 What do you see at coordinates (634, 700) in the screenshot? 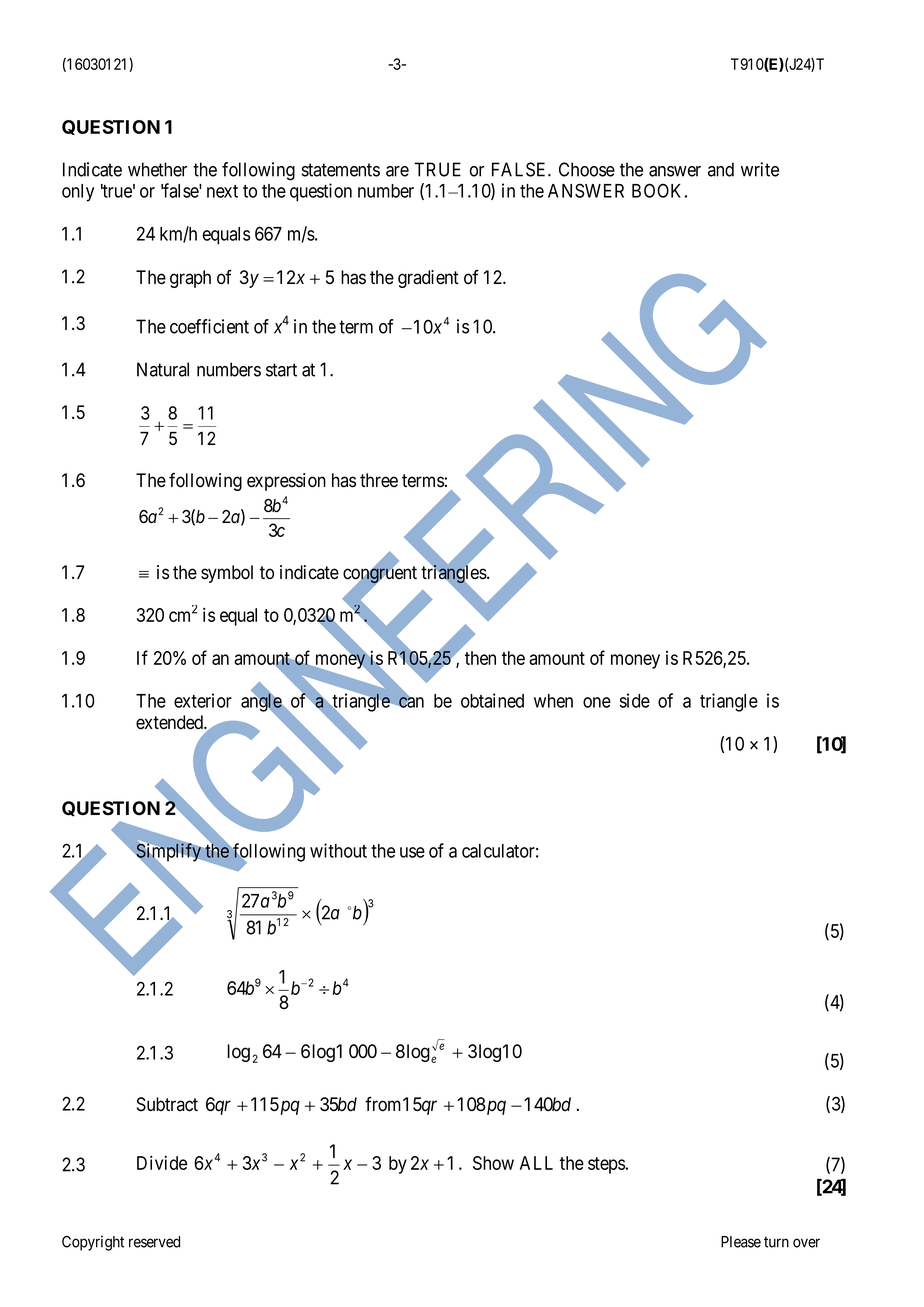
I see `side` at bounding box center [634, 700].
